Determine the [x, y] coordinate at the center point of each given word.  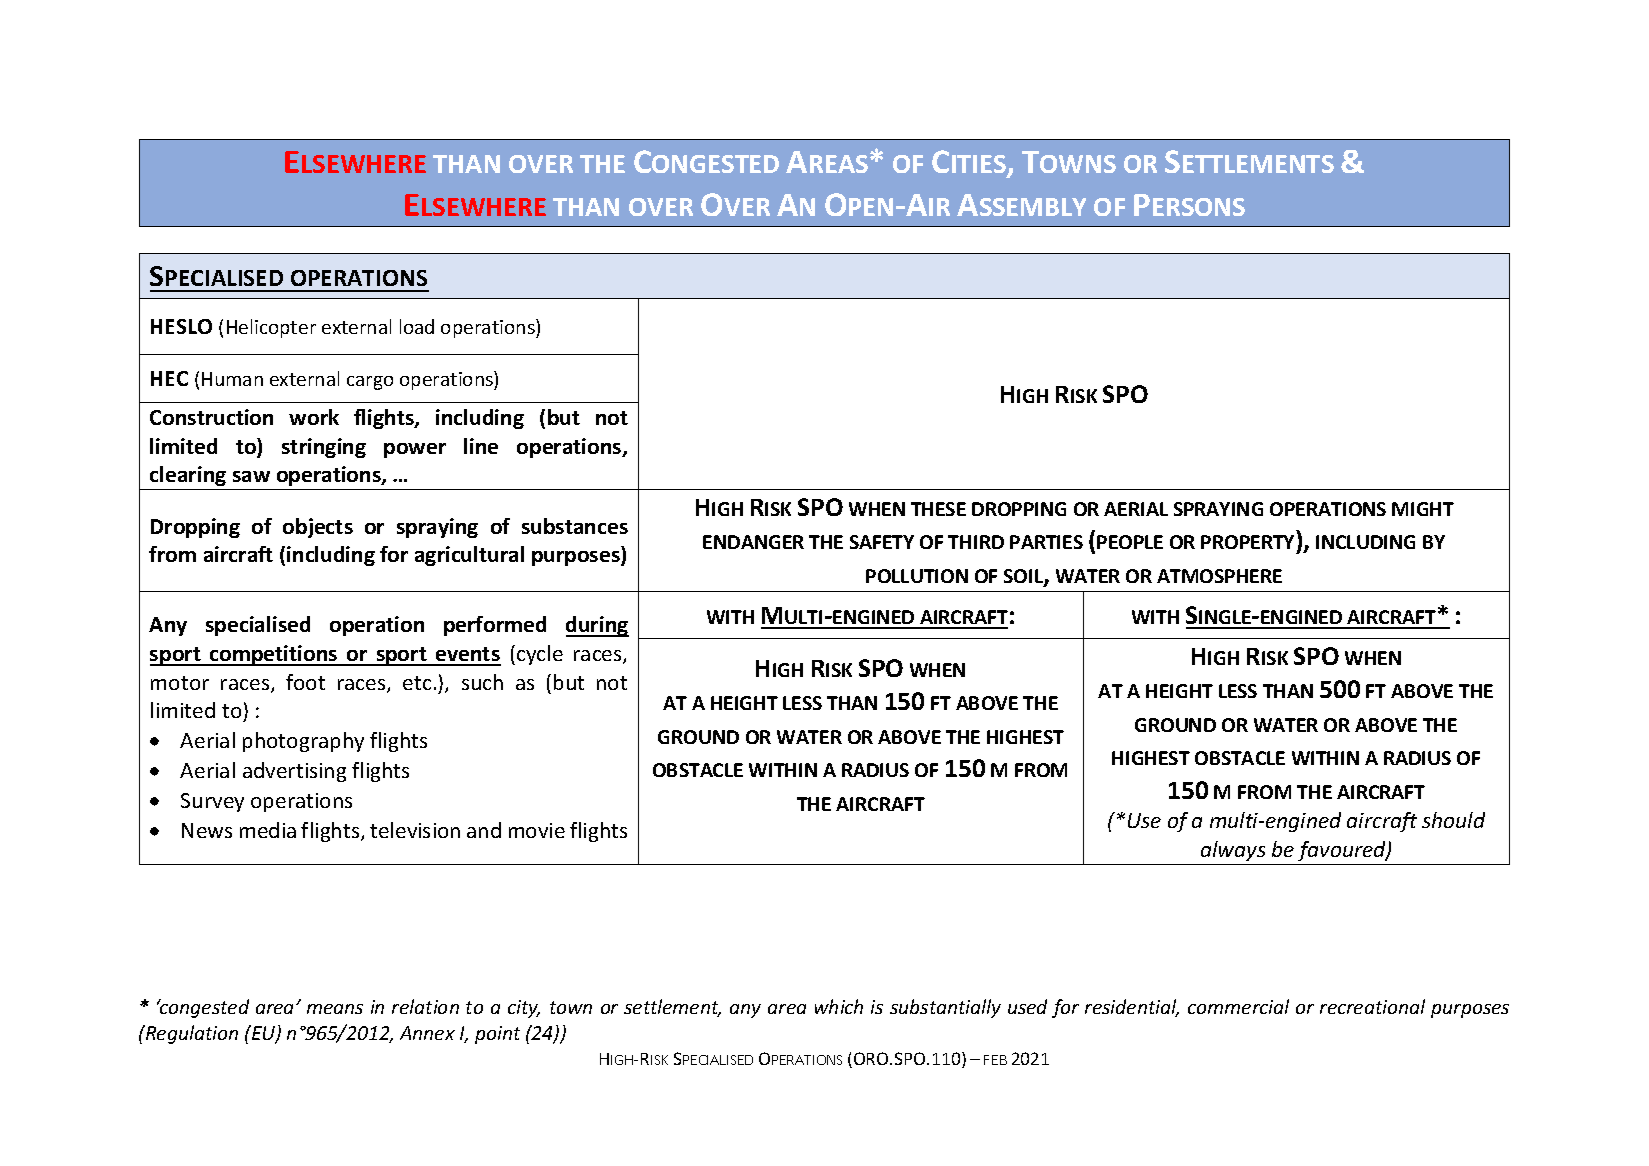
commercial [1238, 1006]
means [335, 1009]
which [839, 1006]
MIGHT [1423, 509]
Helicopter [271, 328]
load [417, 326]
